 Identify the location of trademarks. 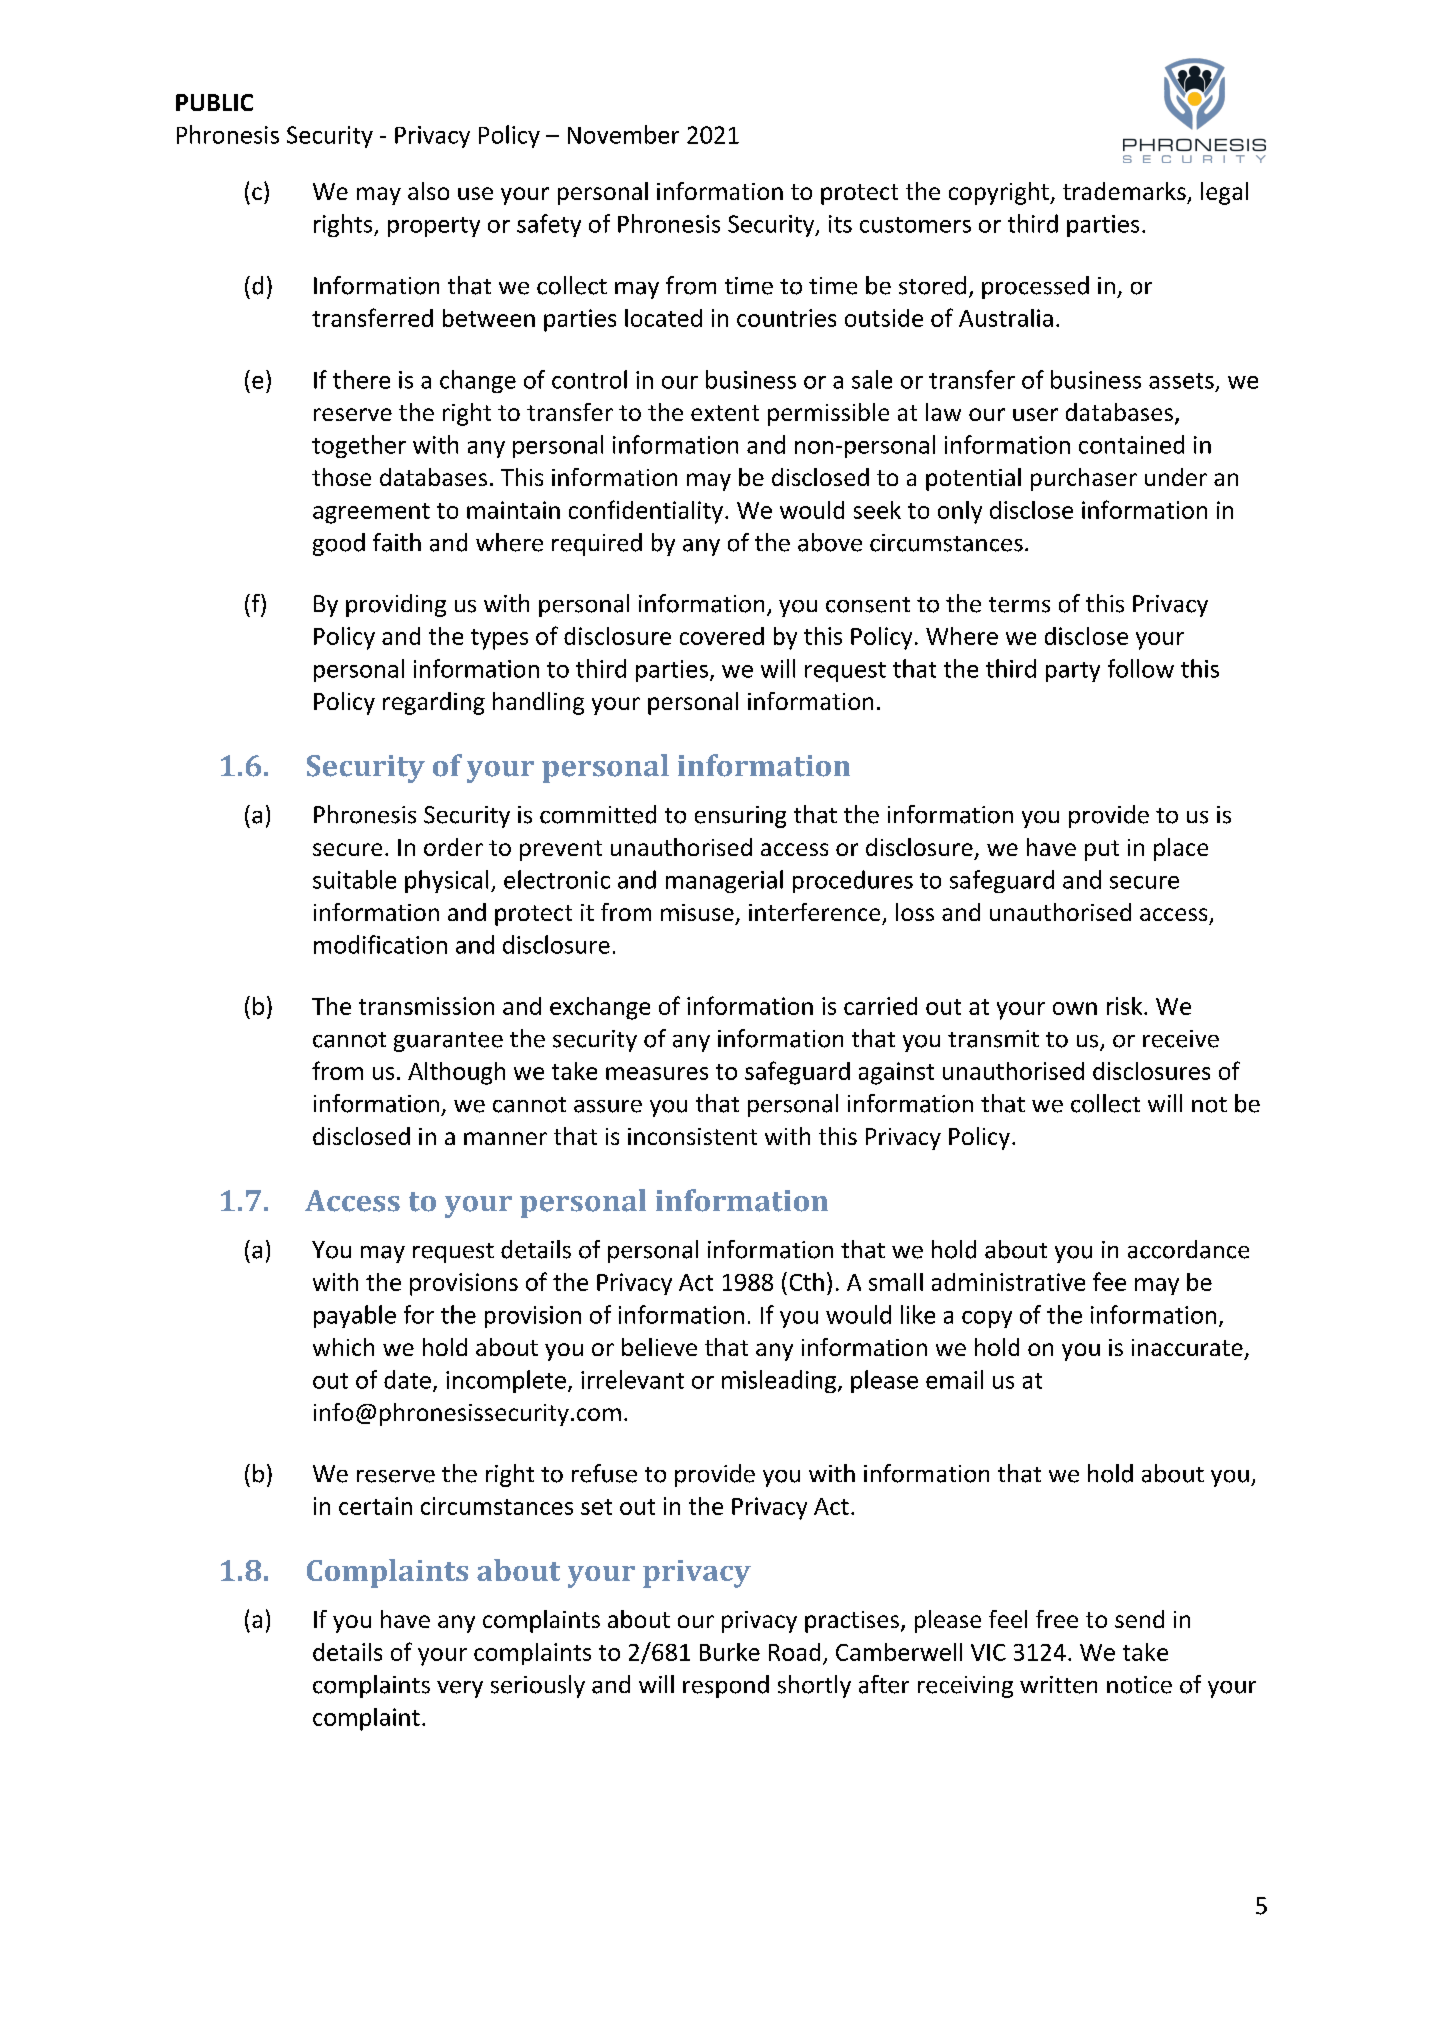
(1124, 191).
